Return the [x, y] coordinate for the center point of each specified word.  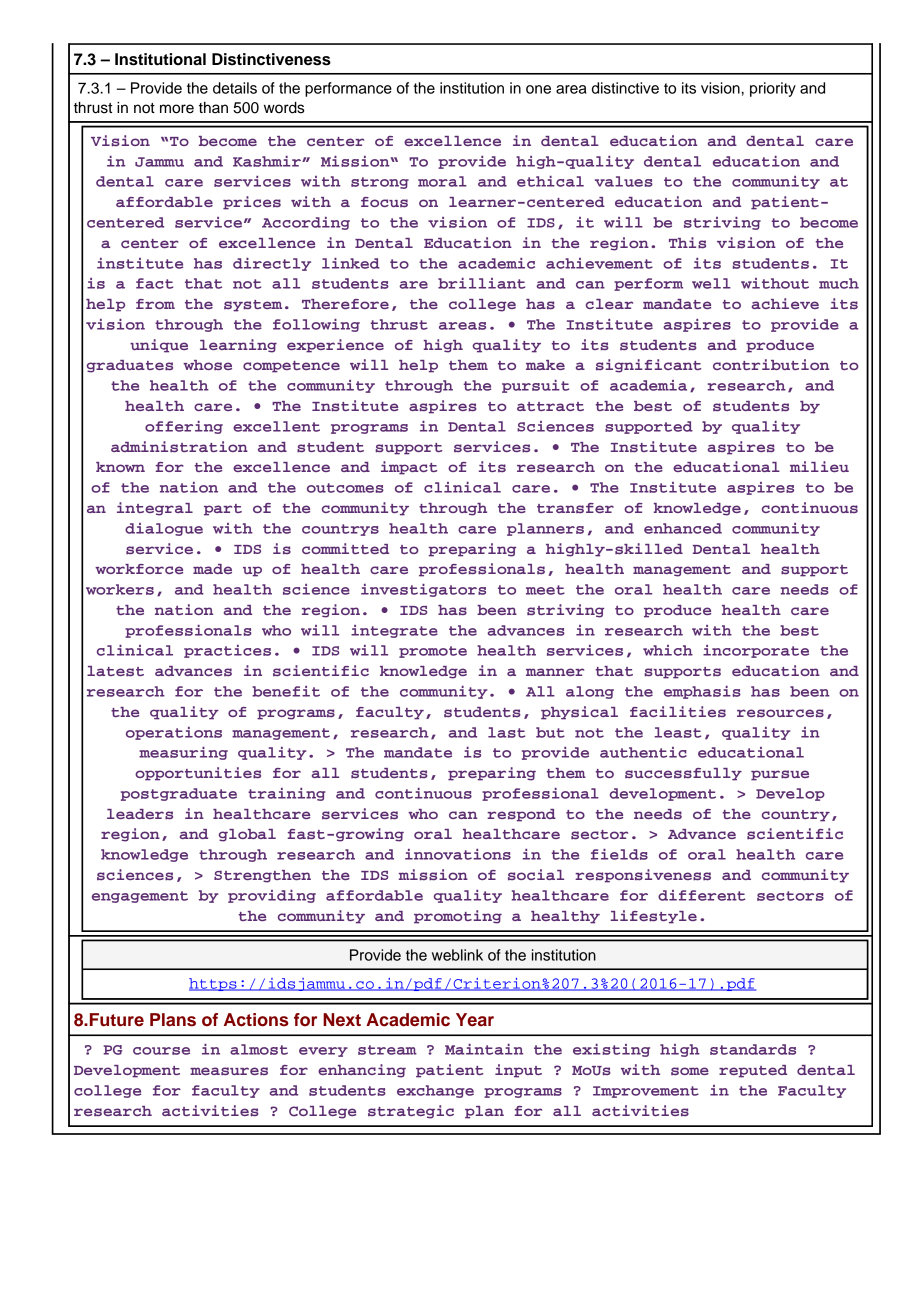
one [538, 89]
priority [773, 89]
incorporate [756, 651]
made [212, 569]
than [213, 108]
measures [229, 1071]
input [518, 1071]
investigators [423, 590]
